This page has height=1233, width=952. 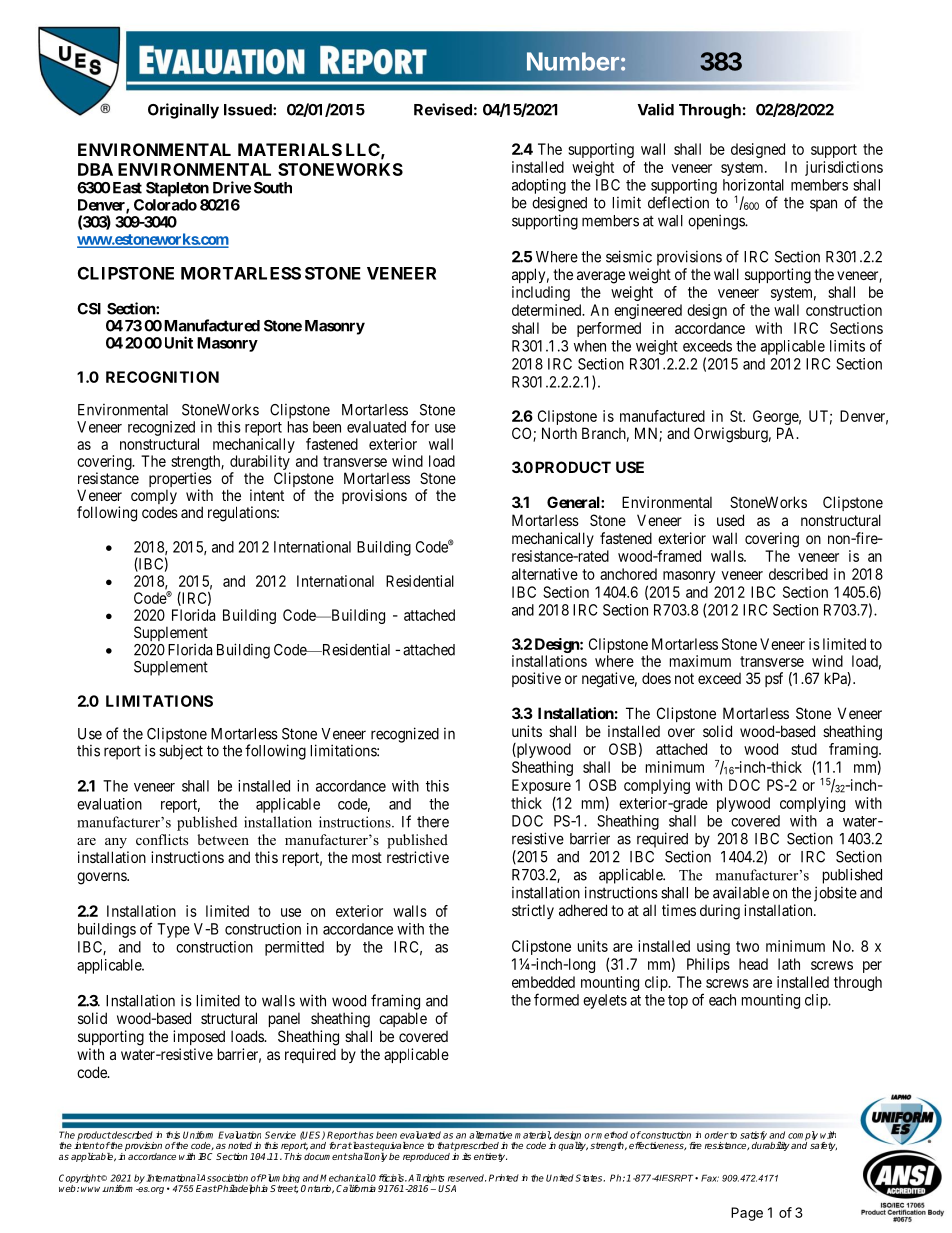 I want to click on reserved, so click(x=467, y=1178).
